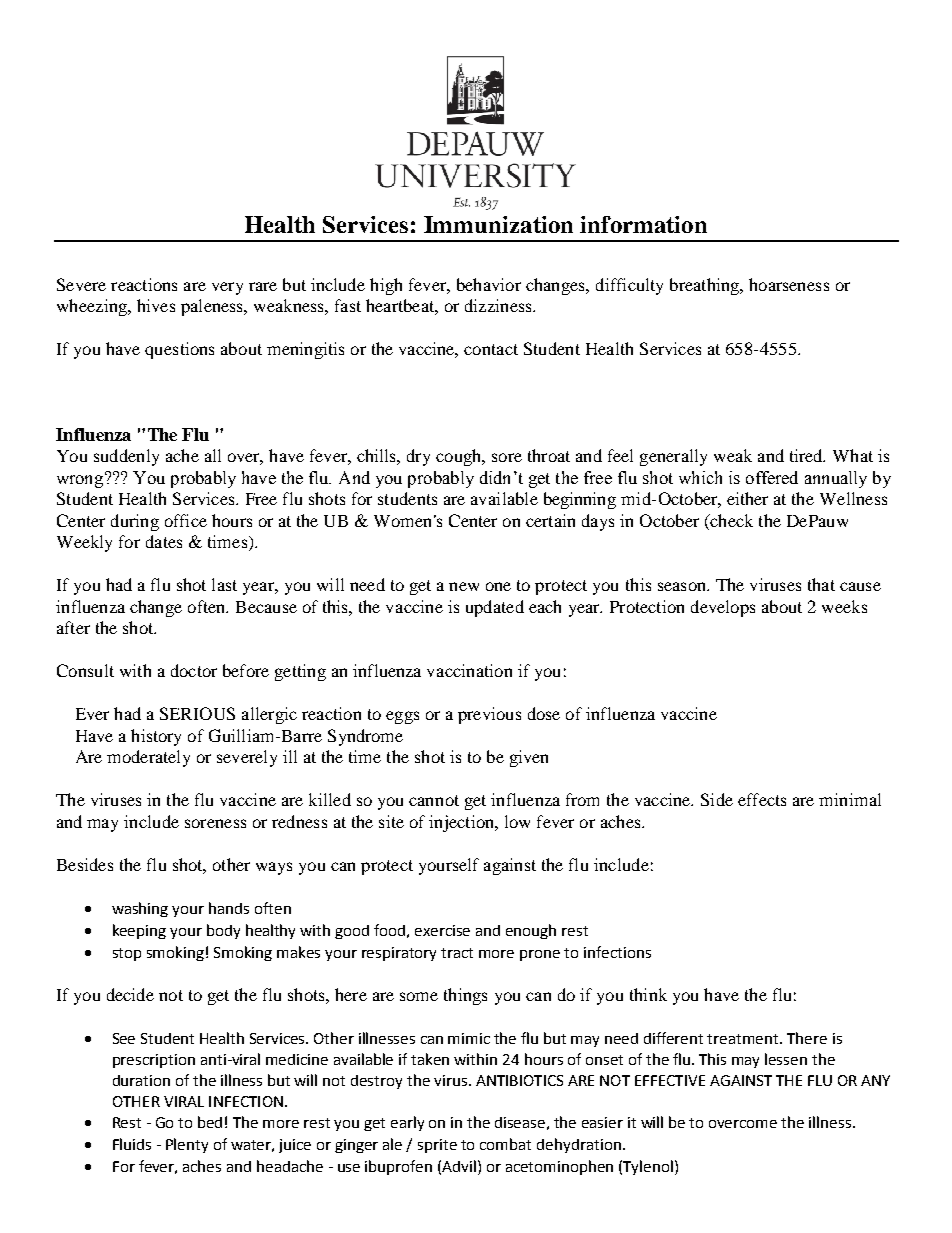 Image resolution: width=952 pixels, height=1233 pixels. What do you see at coordinates (786, 1059) in the document?
I see `lessen` at bounding box center [786, 1059].
